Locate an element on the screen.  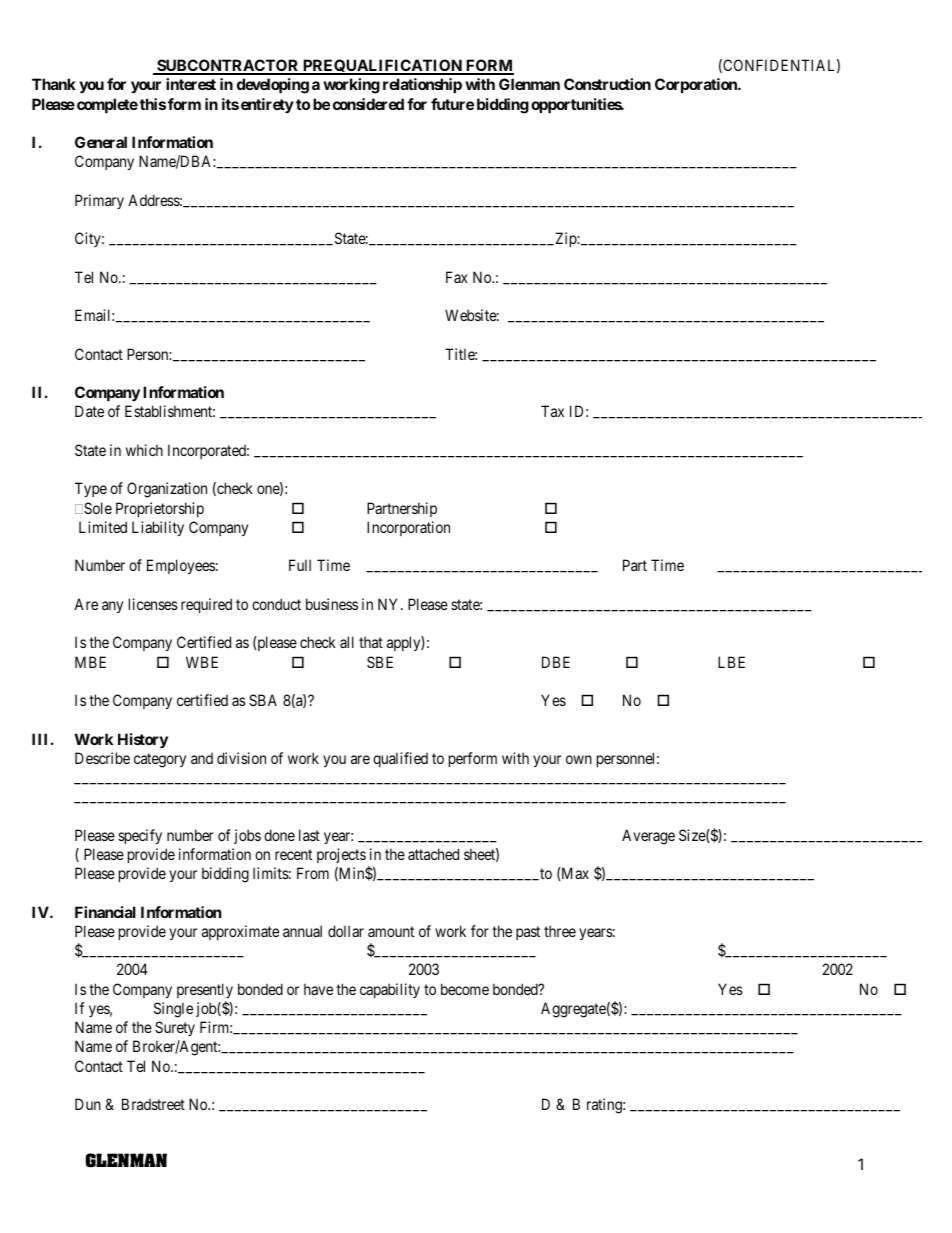
SUBCONTRACTOR is located at coordinates (228, 66).
